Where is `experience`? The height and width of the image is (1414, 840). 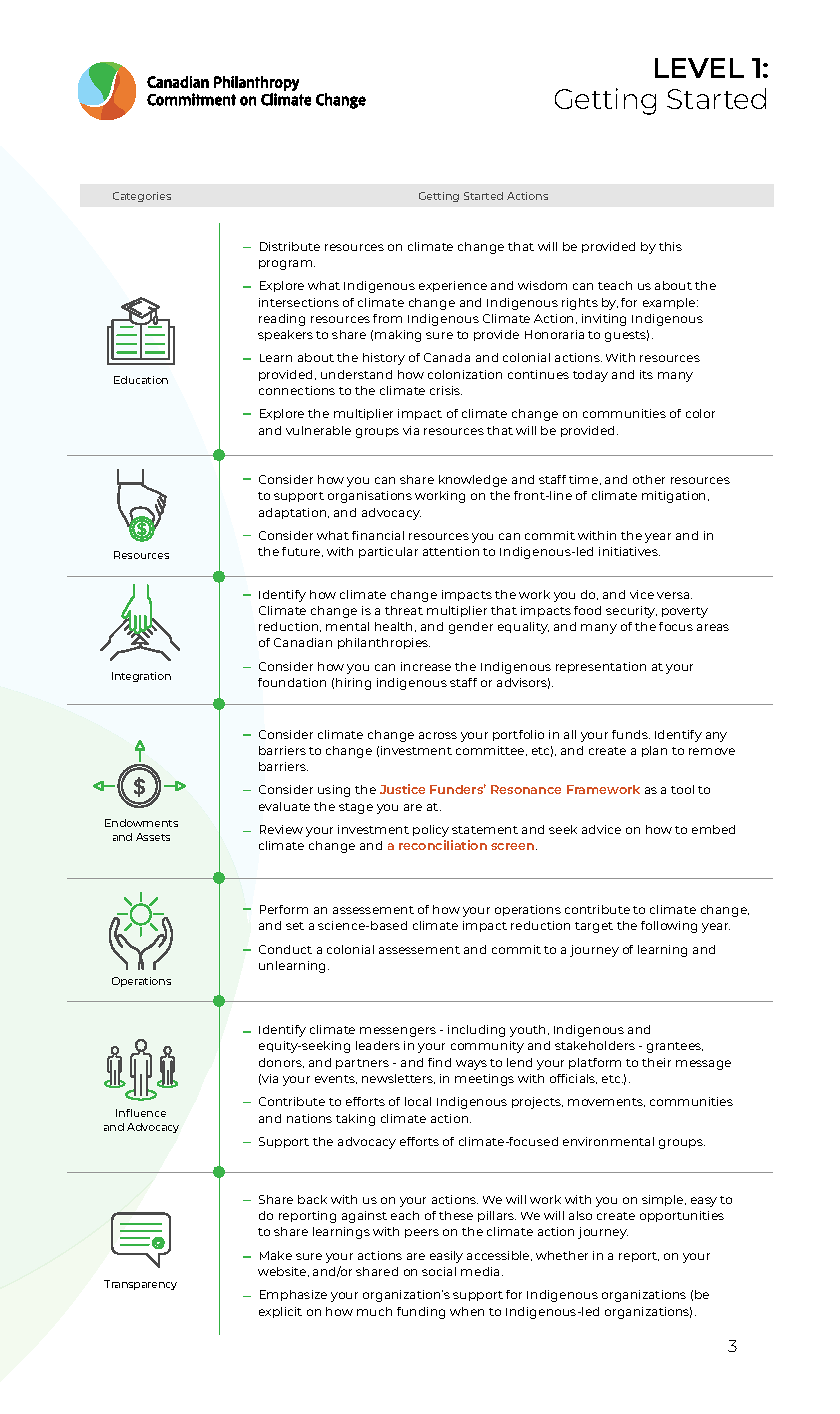
experience is located at coordinates (453, 286).
